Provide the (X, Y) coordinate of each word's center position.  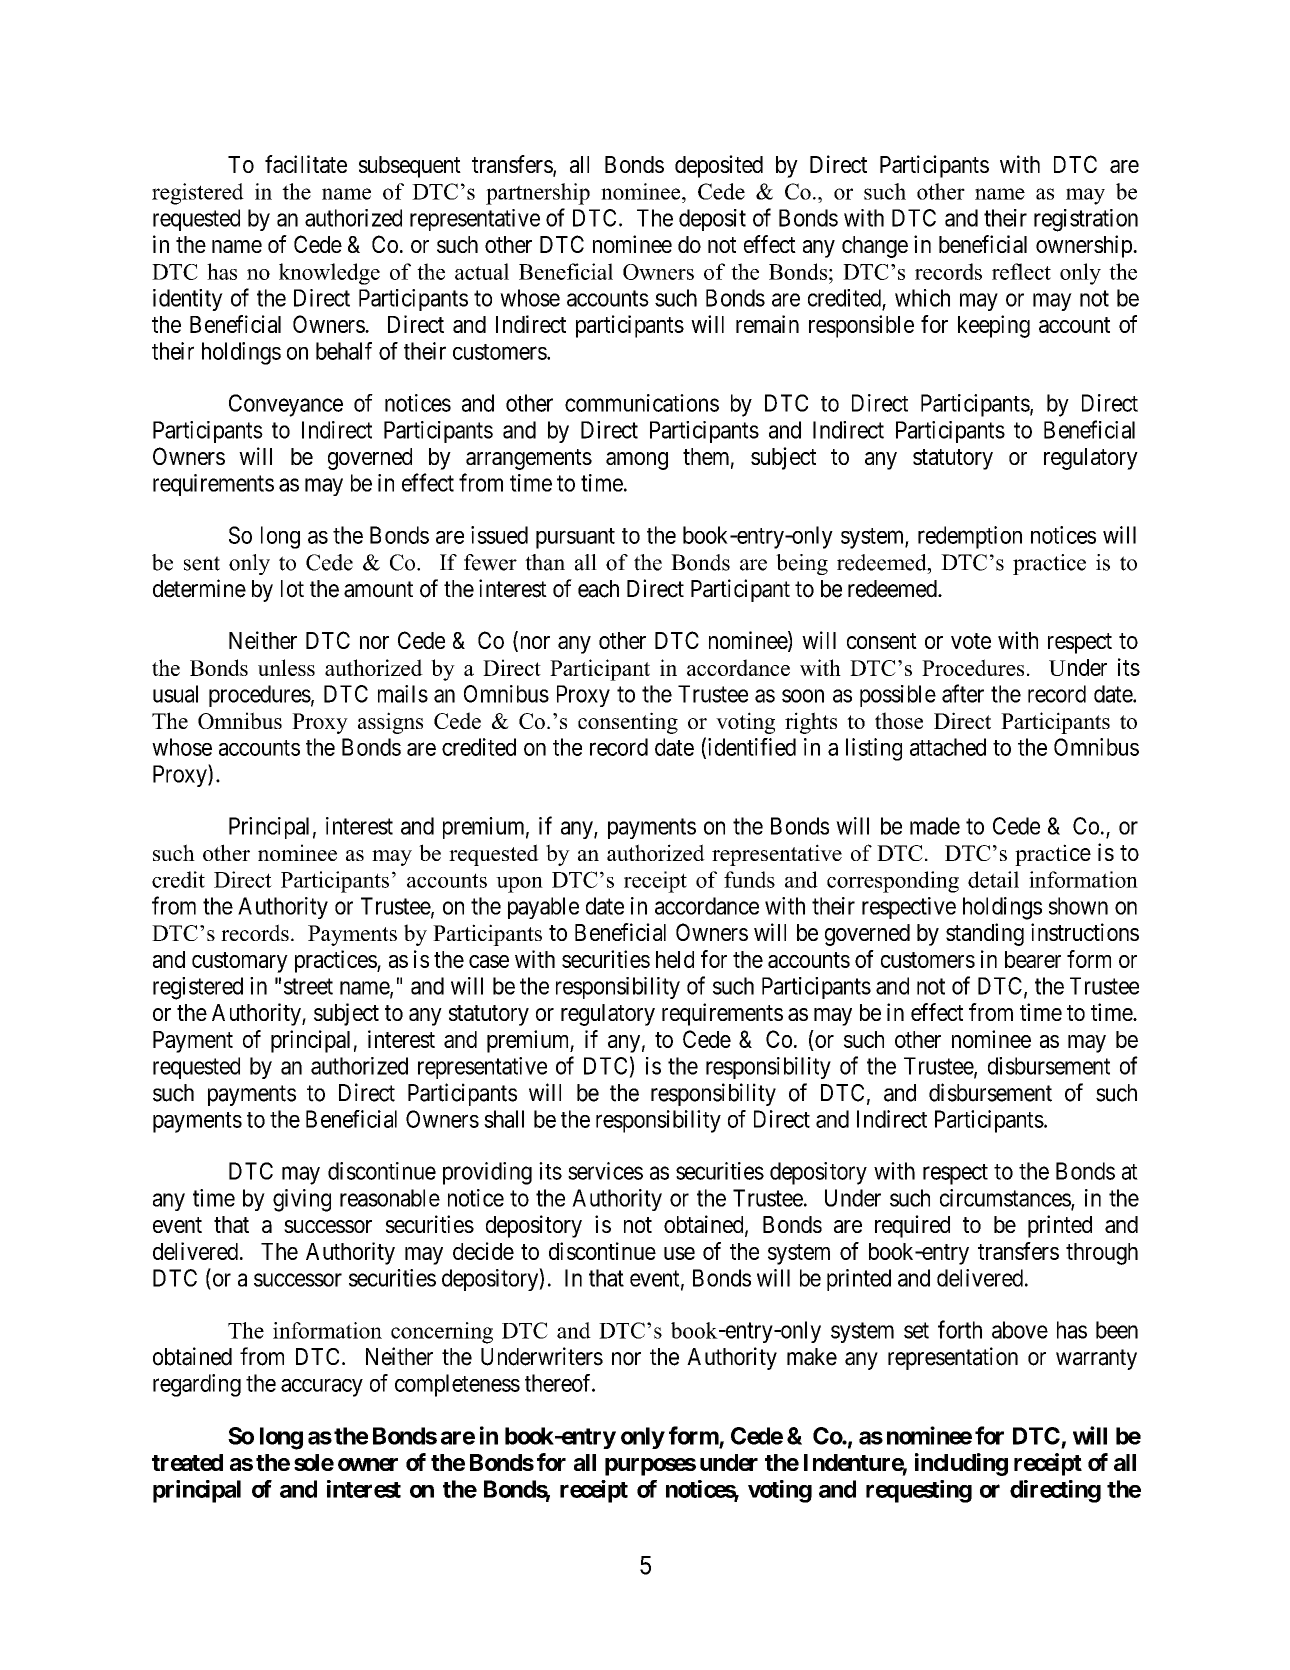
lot (292, 589)
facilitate (306, 164)
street (308, 986)
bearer (1033, 959)
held (675, 959)
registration (1086, 220)
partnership (538, 194)
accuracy (322, 1387)
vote (971, 641)
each (598, 589)
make (812, 1357)
